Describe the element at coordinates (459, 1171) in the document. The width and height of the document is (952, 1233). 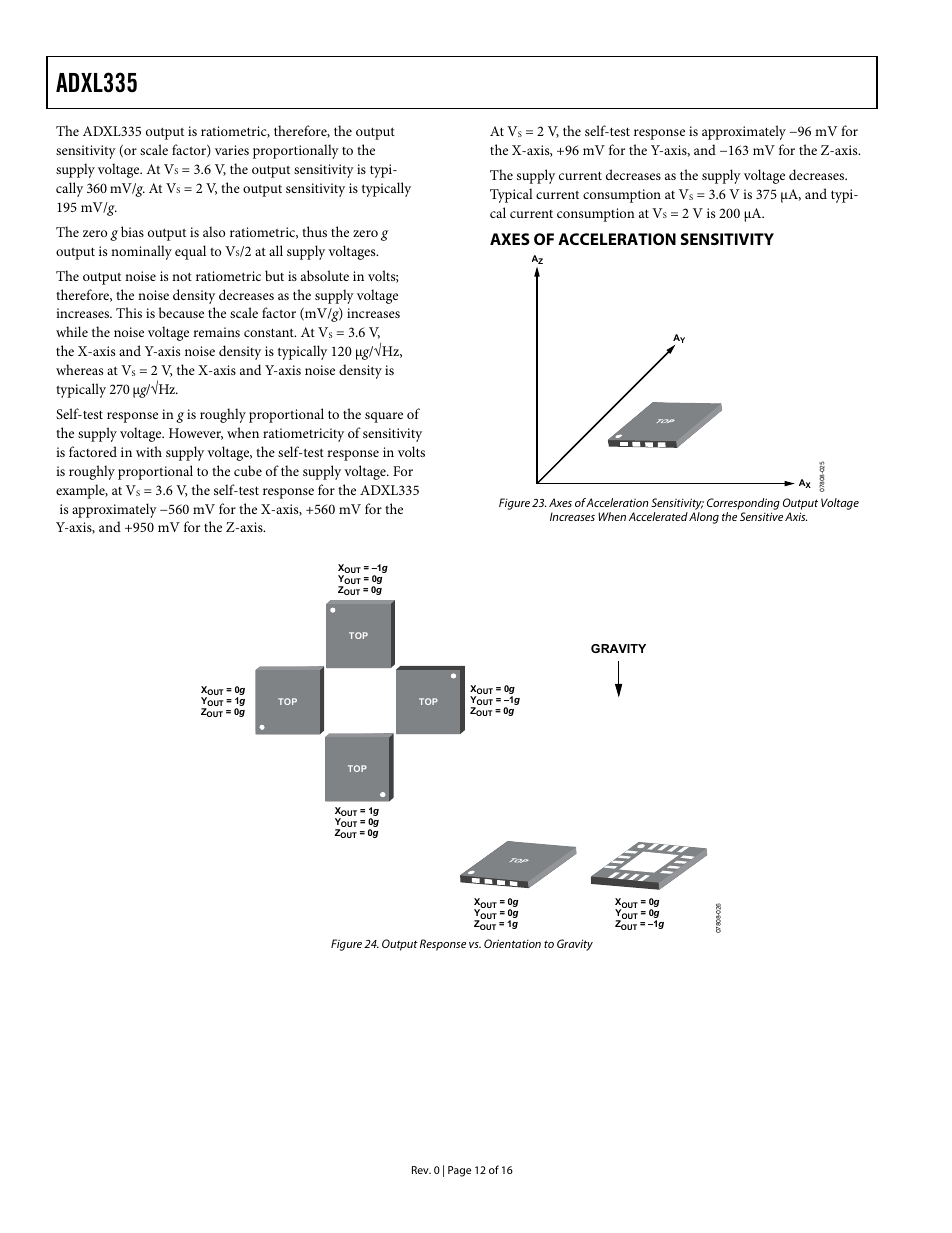
I see `Page` at that location.
